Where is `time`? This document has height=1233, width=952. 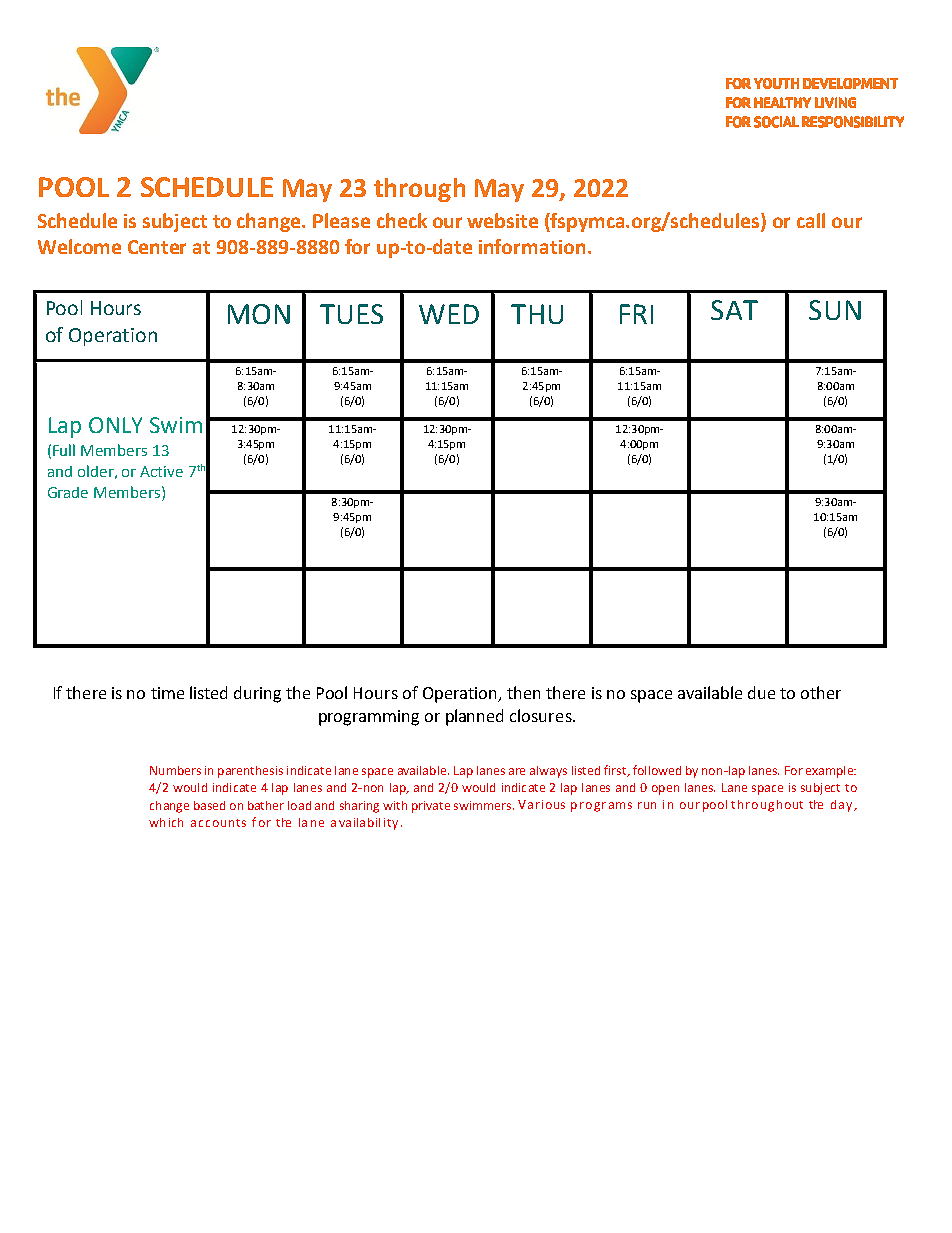 time is located at coordinates (167, 693).
